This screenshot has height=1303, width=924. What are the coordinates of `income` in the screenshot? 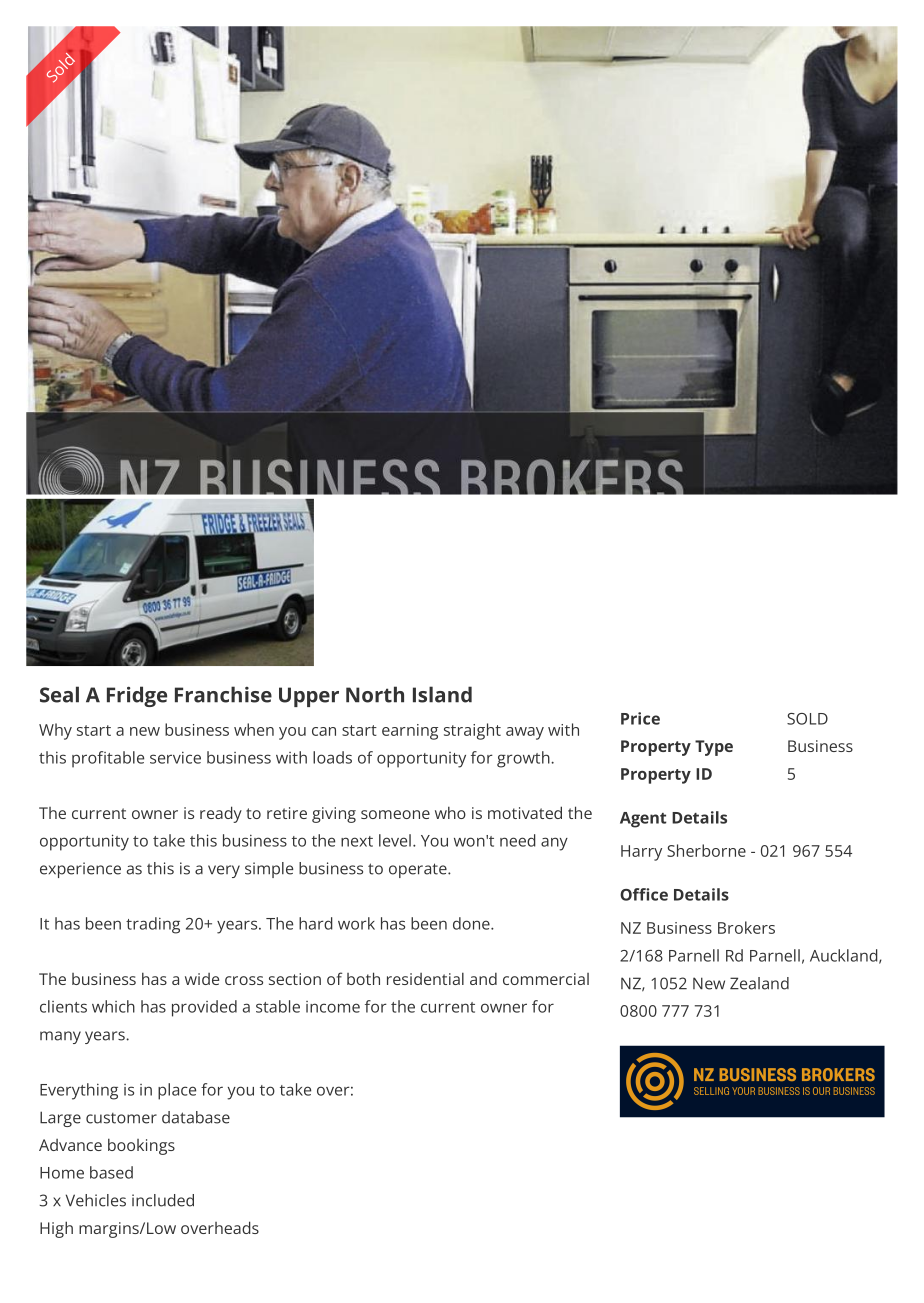 It's located at (333, 1007).
